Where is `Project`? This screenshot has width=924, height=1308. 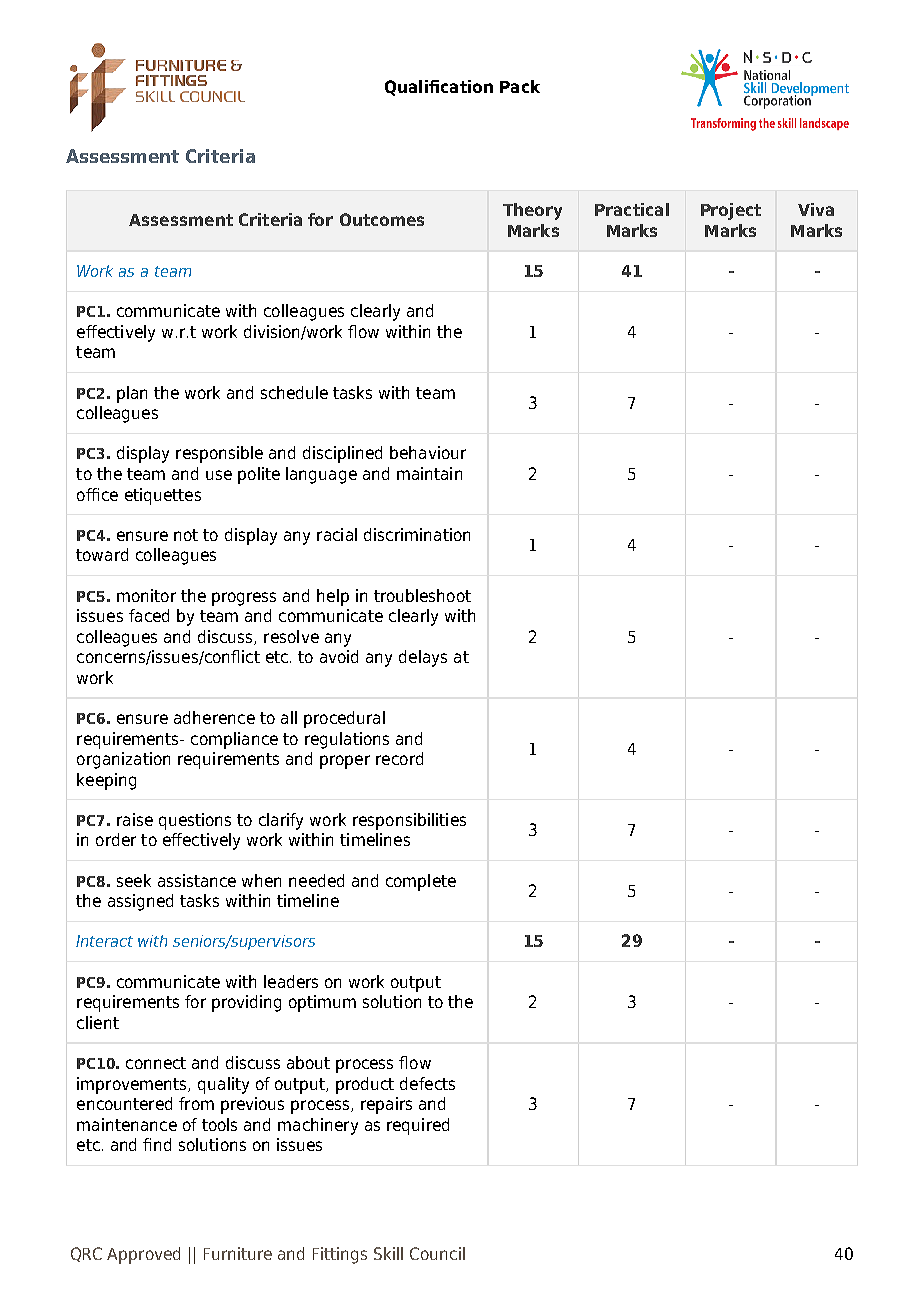 Project is located at coordinates (731, 211).
